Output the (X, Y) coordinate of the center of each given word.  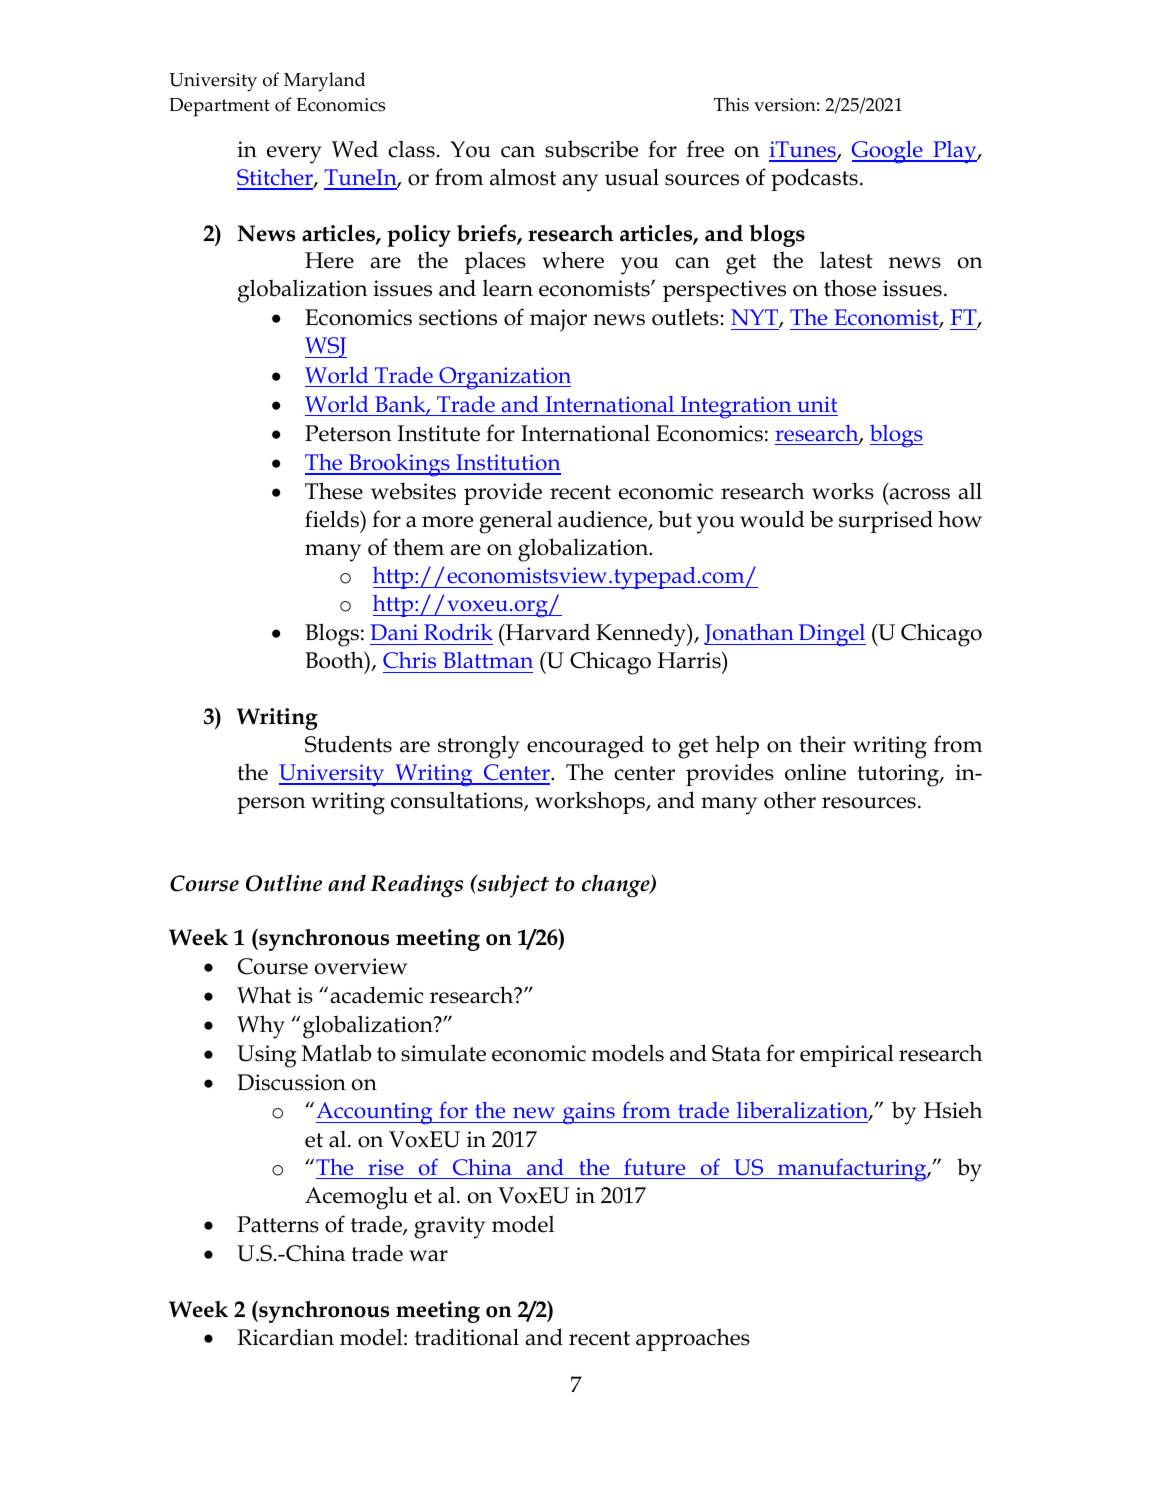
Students (348, 744)
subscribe (591, 149)
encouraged (585, 747)
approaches (693, 1339)
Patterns (278, 1224)
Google (888, 152)
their (822, 744)
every (294, 155)
